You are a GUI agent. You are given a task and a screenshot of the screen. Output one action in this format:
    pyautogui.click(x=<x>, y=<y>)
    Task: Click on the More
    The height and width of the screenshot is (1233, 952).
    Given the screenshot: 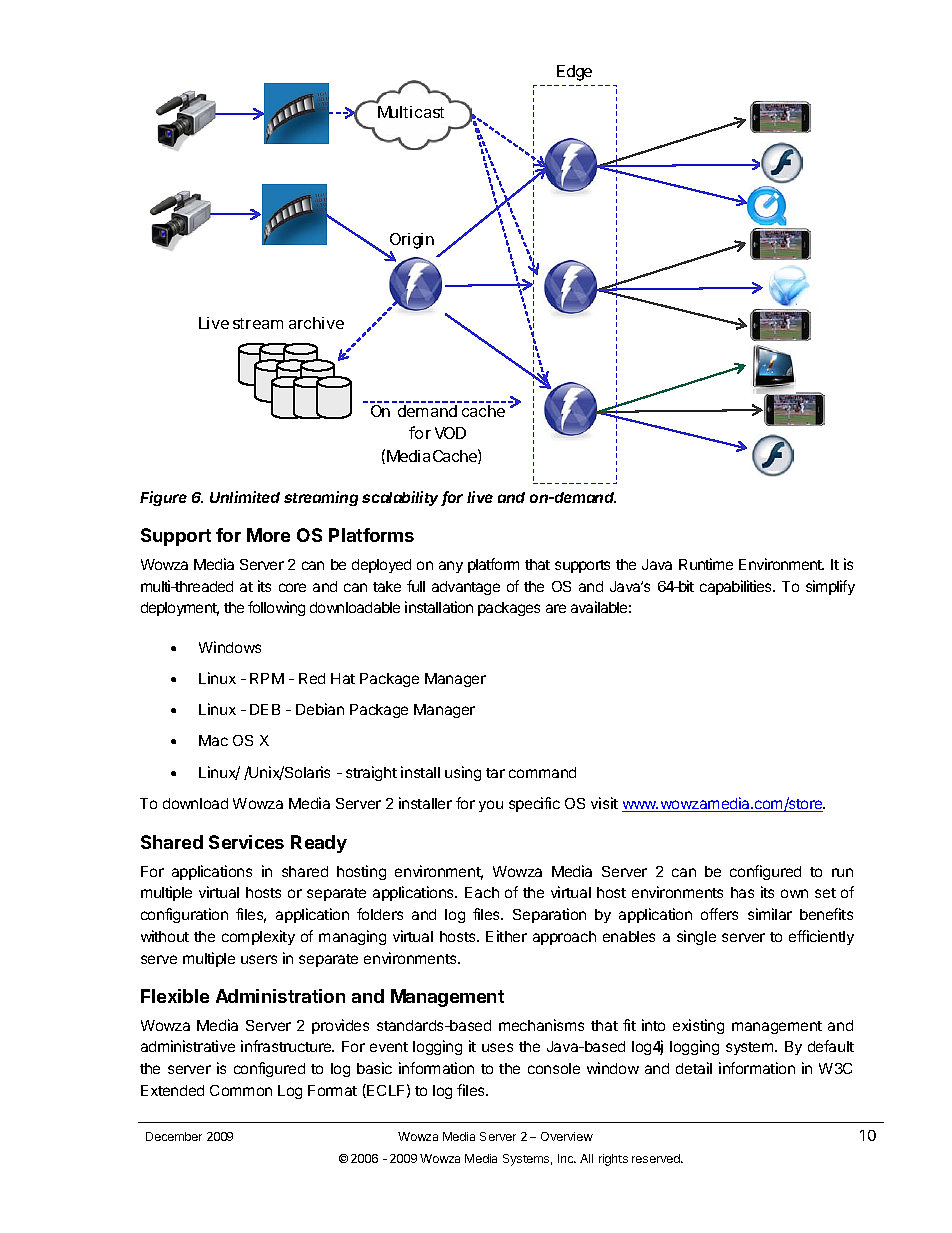 What is the action you would take?
    pyautogui.click(x=268, y=535)
